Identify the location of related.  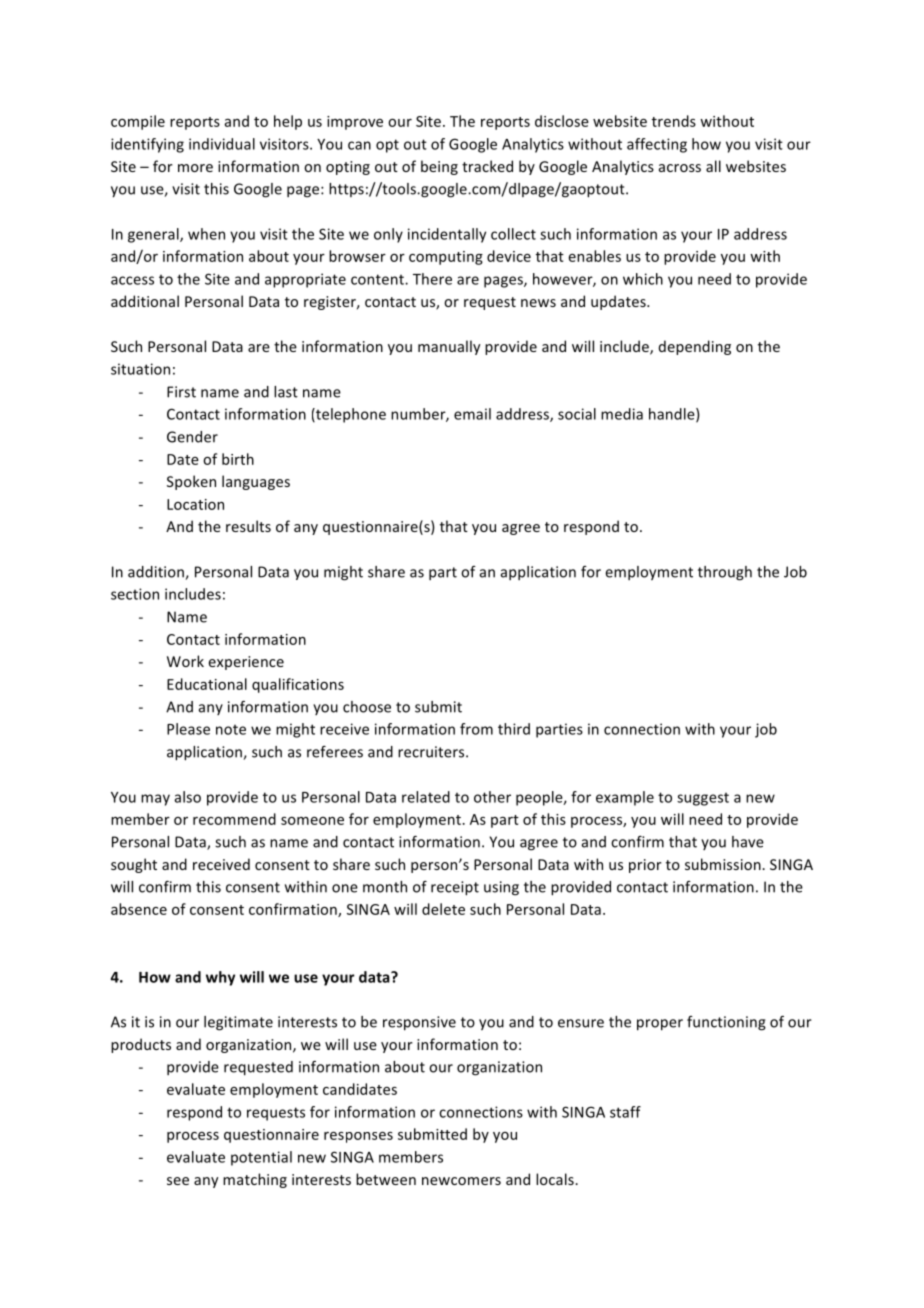
(426, 797).
